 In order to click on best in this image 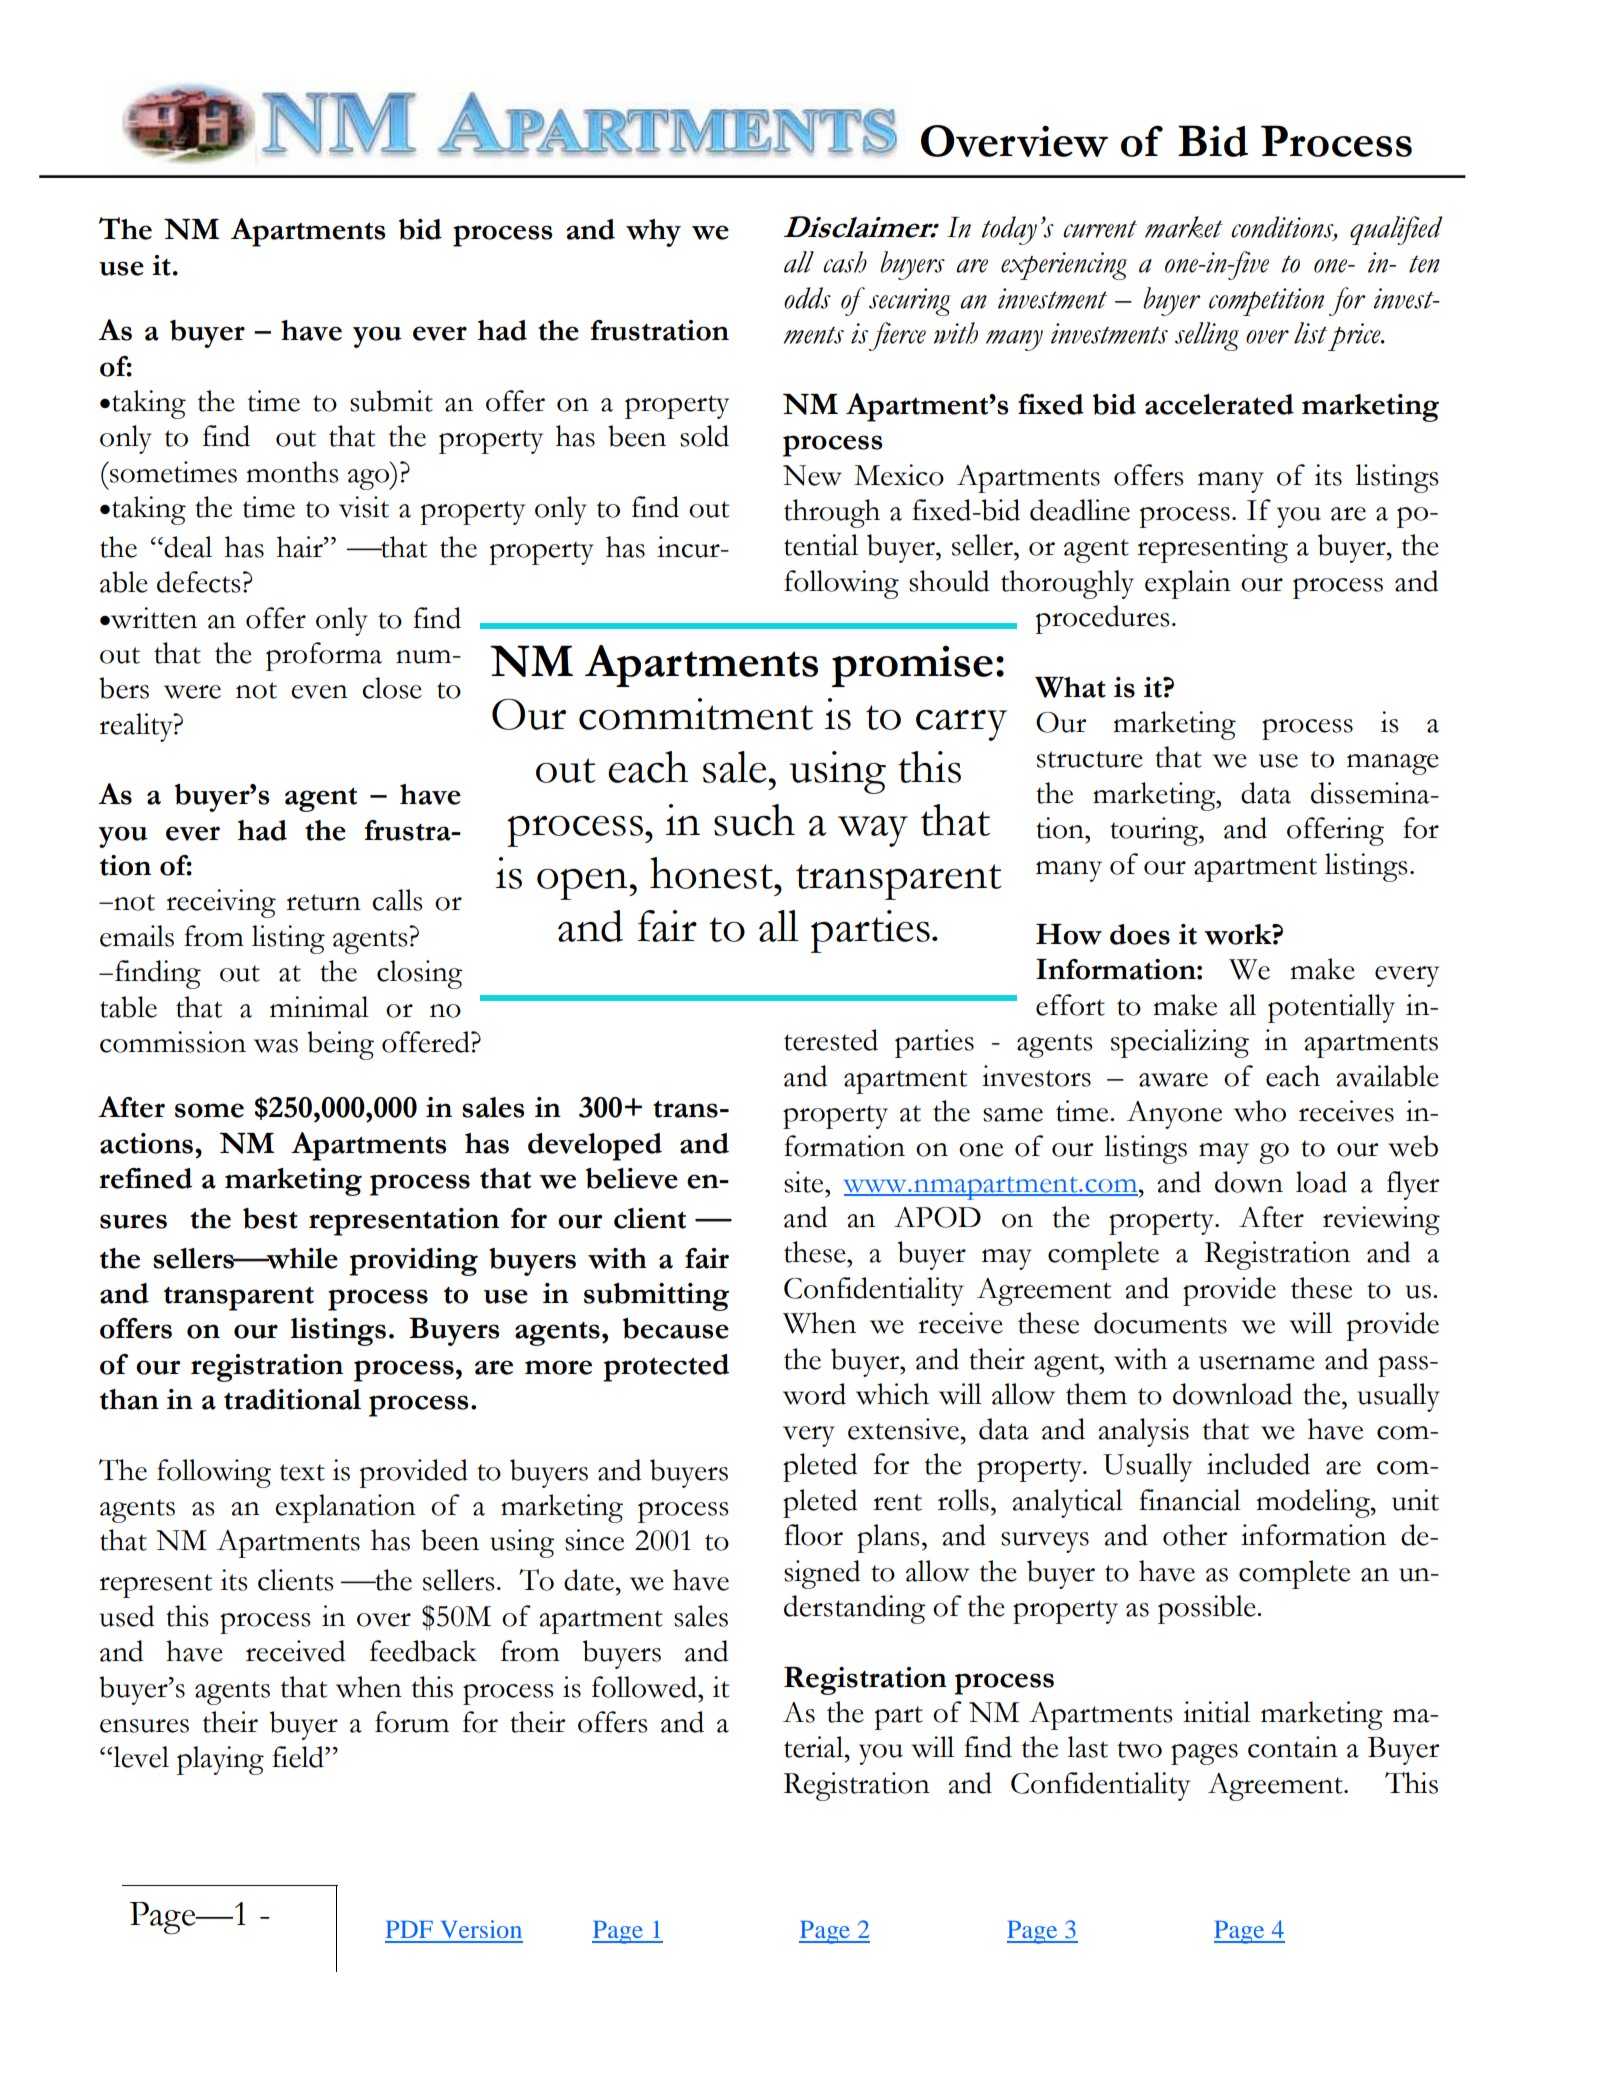, I will do `click(270, 1218)`.
